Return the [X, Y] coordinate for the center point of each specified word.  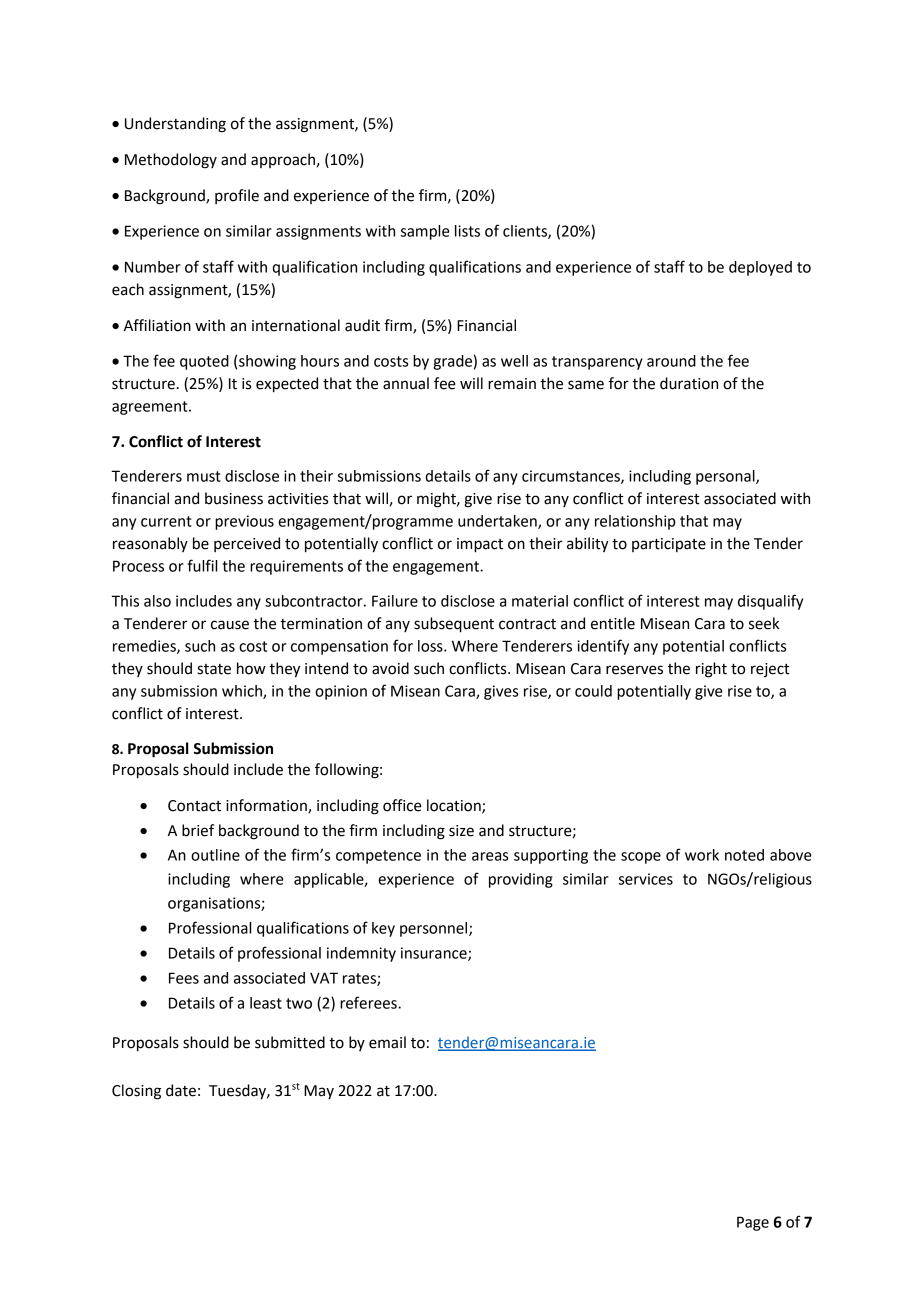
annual [406, 383]
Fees [184, 978]
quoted [204, 362]
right [711, 670]
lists [467, 231]
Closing [136, 1092]
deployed [760, 268]
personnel [435, 929]
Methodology [171, 161]
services [646, 879]
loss [431, 646]
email [387, 1042]
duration [689, 383]
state [214, 669]
